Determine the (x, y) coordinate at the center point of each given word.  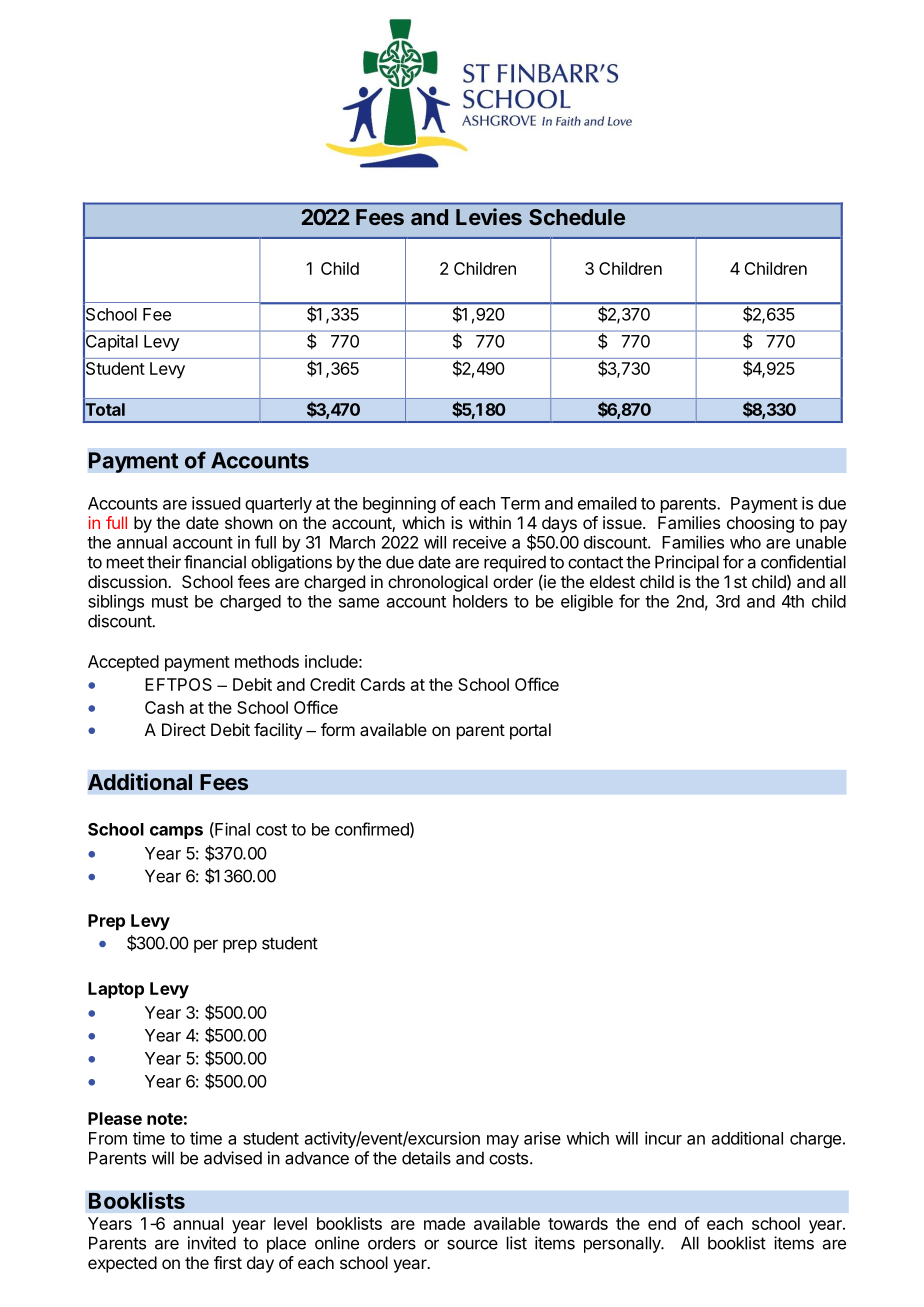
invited (212, 1243)
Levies (489, 216)
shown (249, 522)
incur (663, 1138)
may (503, 1141)
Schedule (577, 217)
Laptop (116, 990)
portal (530, 731)
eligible (587, 602)
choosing (760, 524)
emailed (607, 503)
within (490, 522)
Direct (184, 729)
